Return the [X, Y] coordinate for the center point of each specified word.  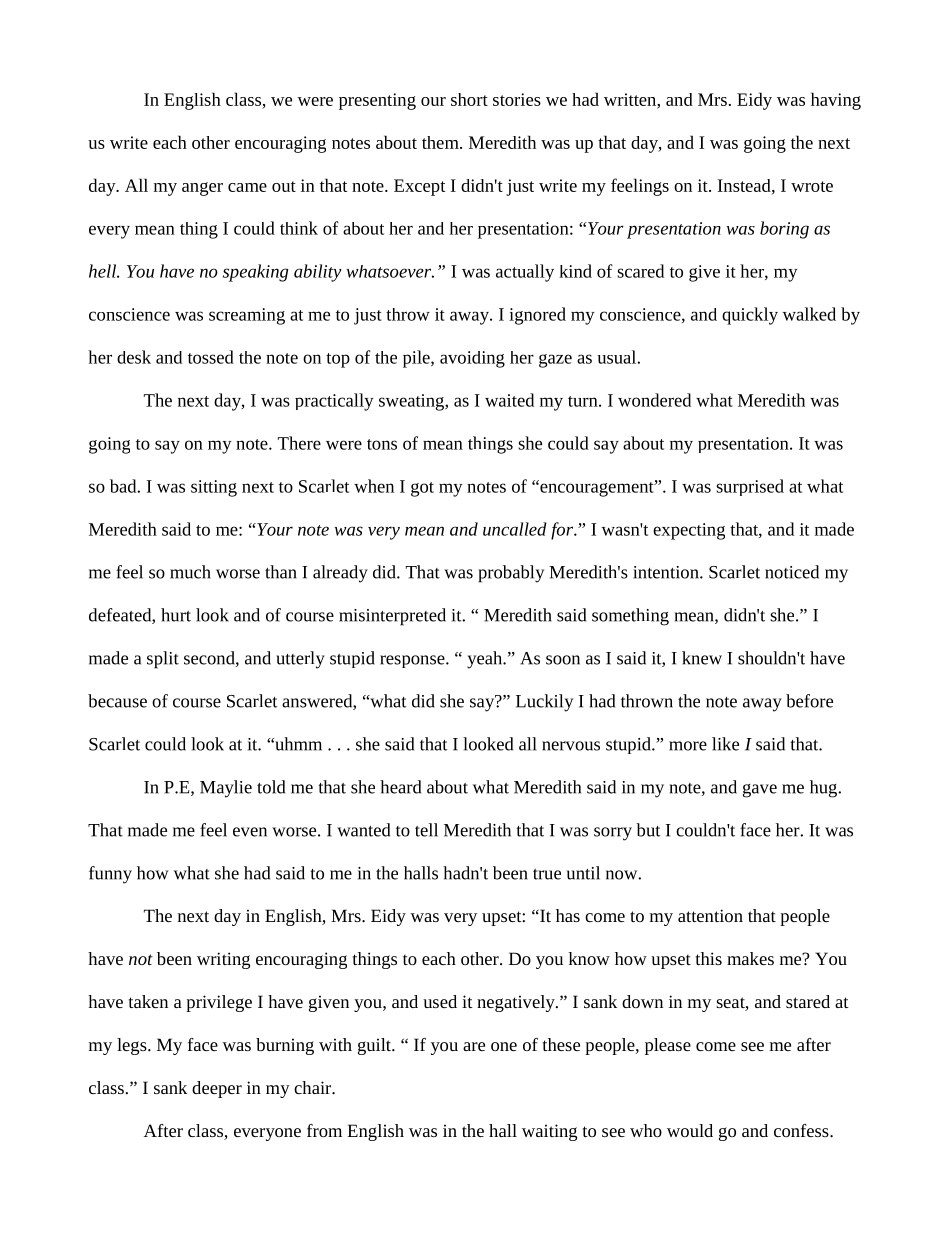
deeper [217, 1089]
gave [760, 791]
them [441, 142]
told [271, 787]
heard [400, 787]
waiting [549, 1132]
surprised [750, 487]
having [836, 101]
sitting [214, 488]
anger [202, 189]
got [422, 489]
